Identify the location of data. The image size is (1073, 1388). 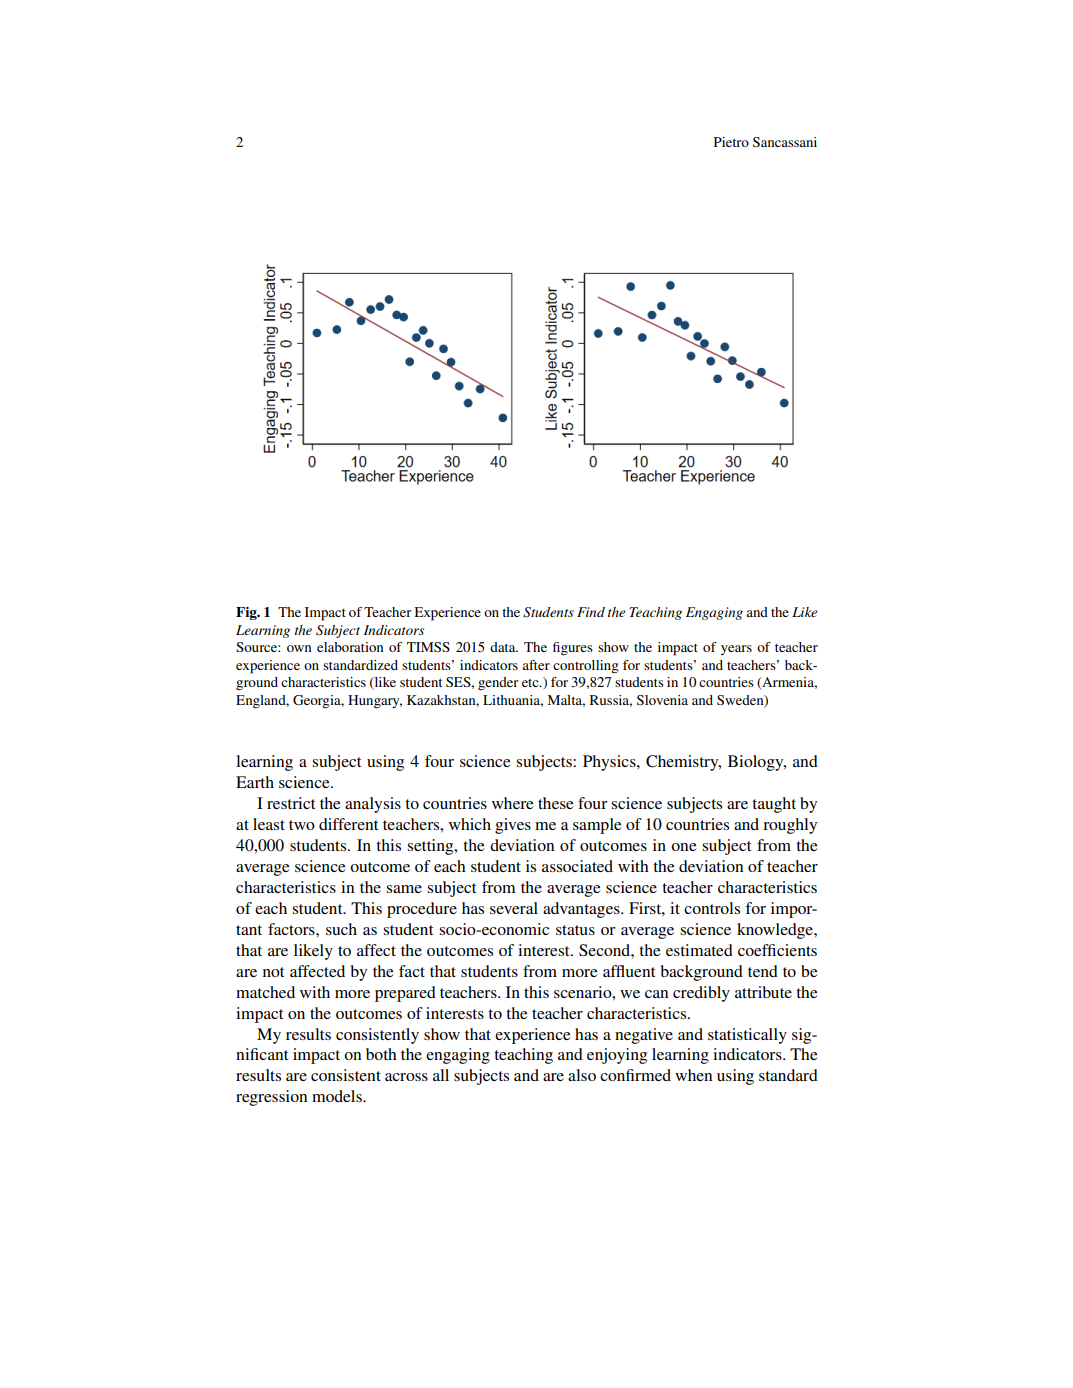
(504, 647).
